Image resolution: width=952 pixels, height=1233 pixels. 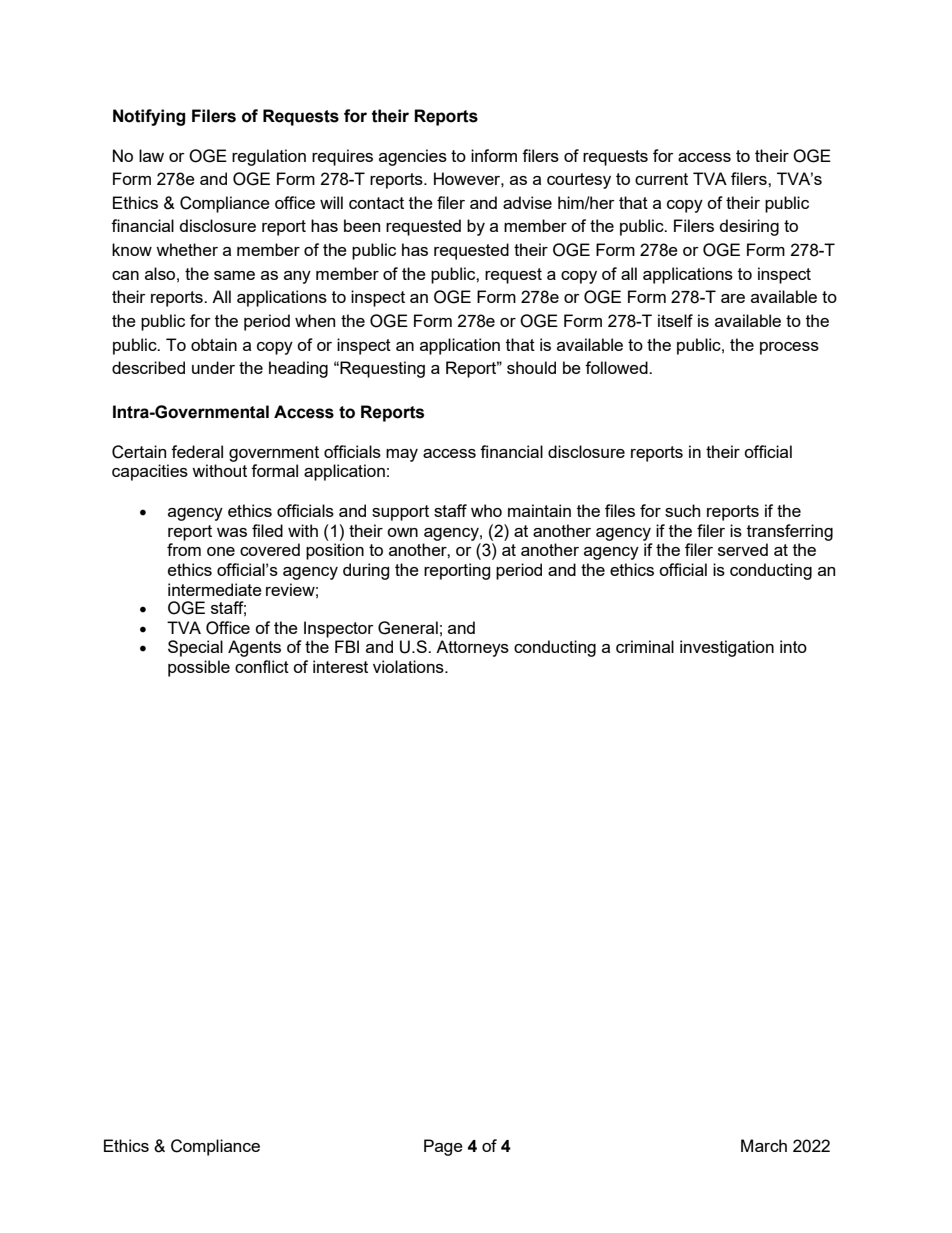 What do you see at coordinates (645, 646) in the document?
I see `criminal` at bounding box center [645, 646].
